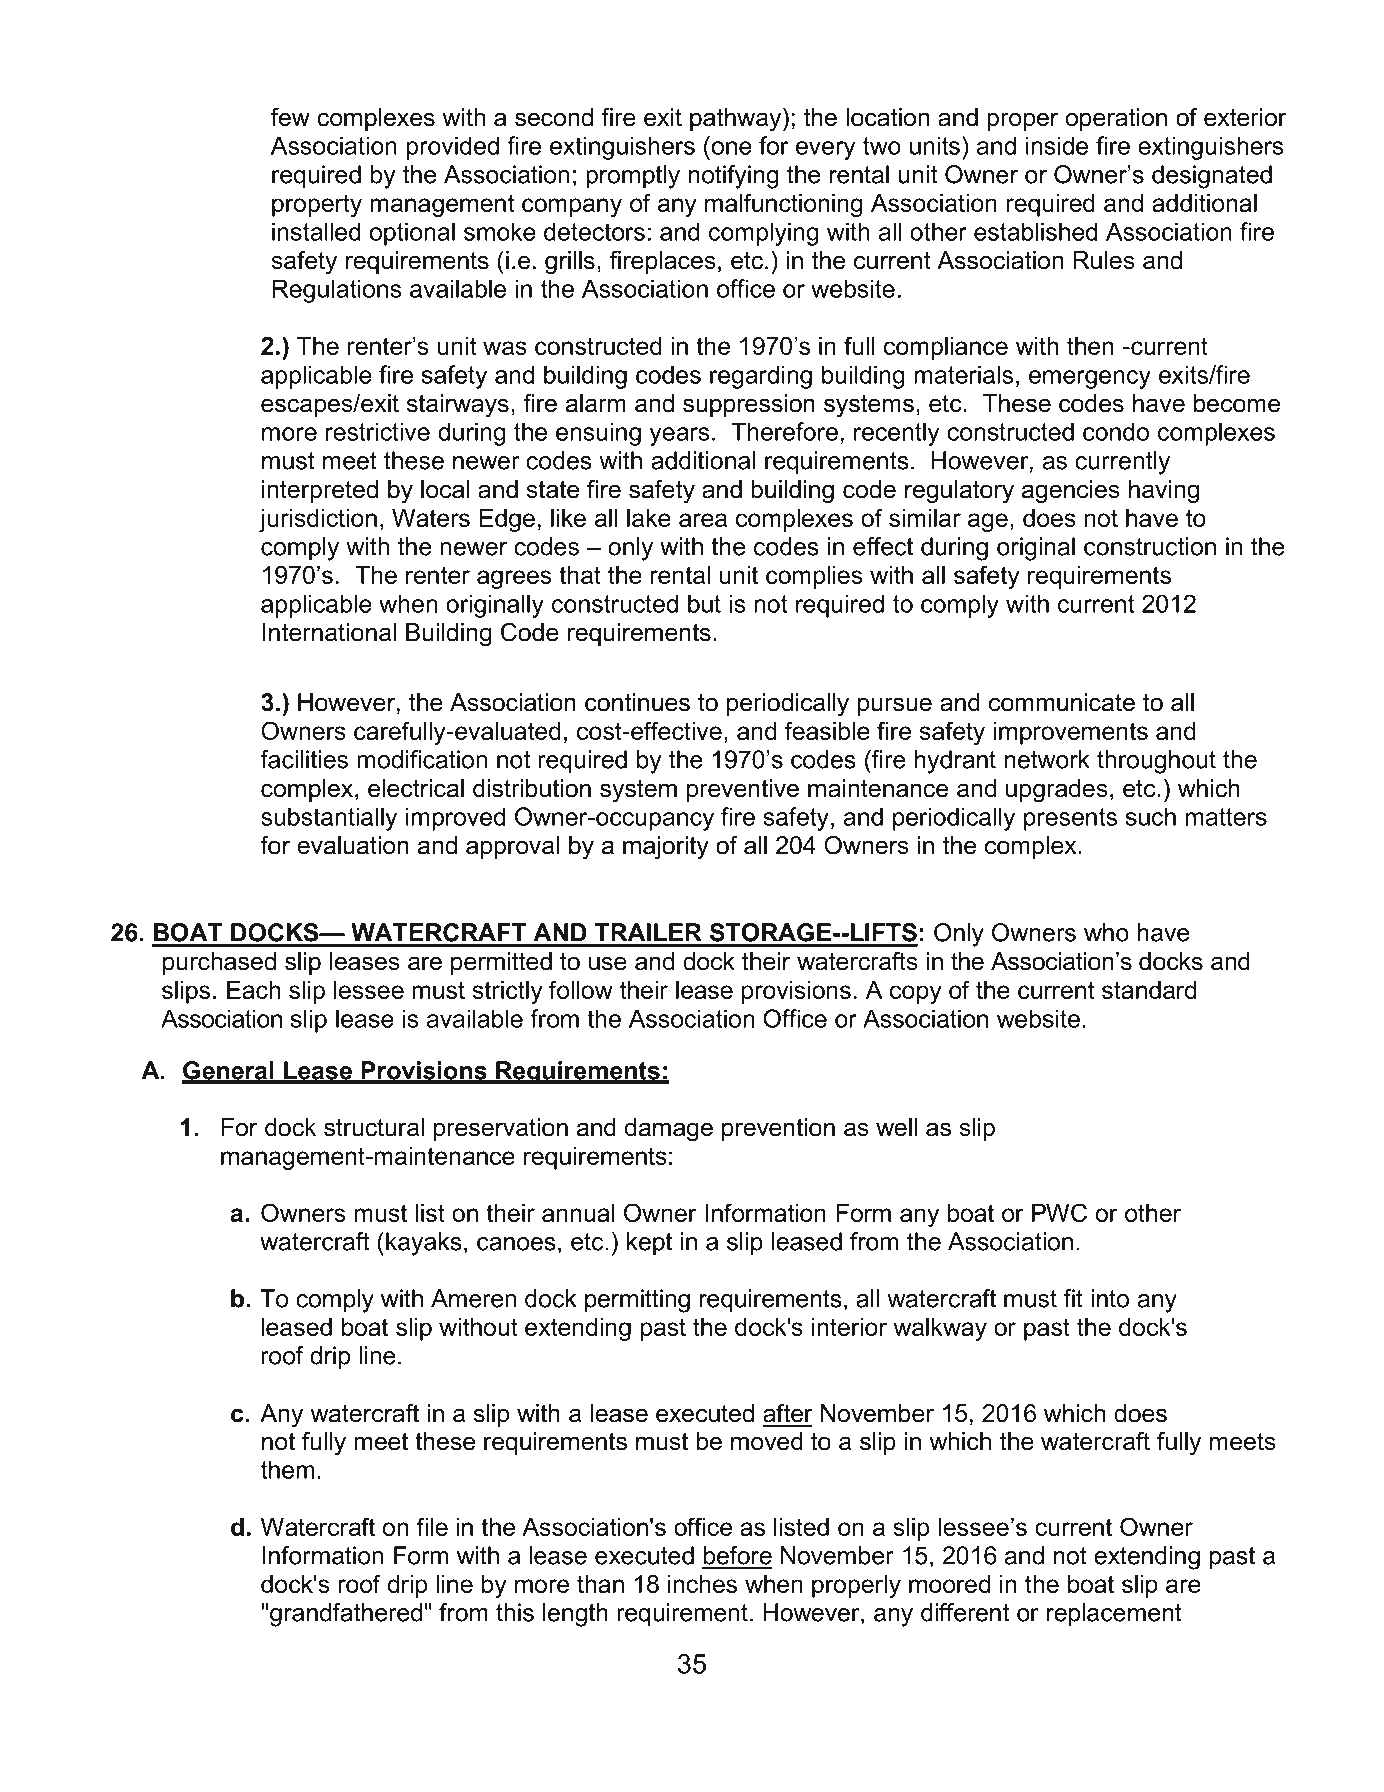  Describe the element at coordinates (346, 1615) in the page. I see `grandfathered` at that location.
